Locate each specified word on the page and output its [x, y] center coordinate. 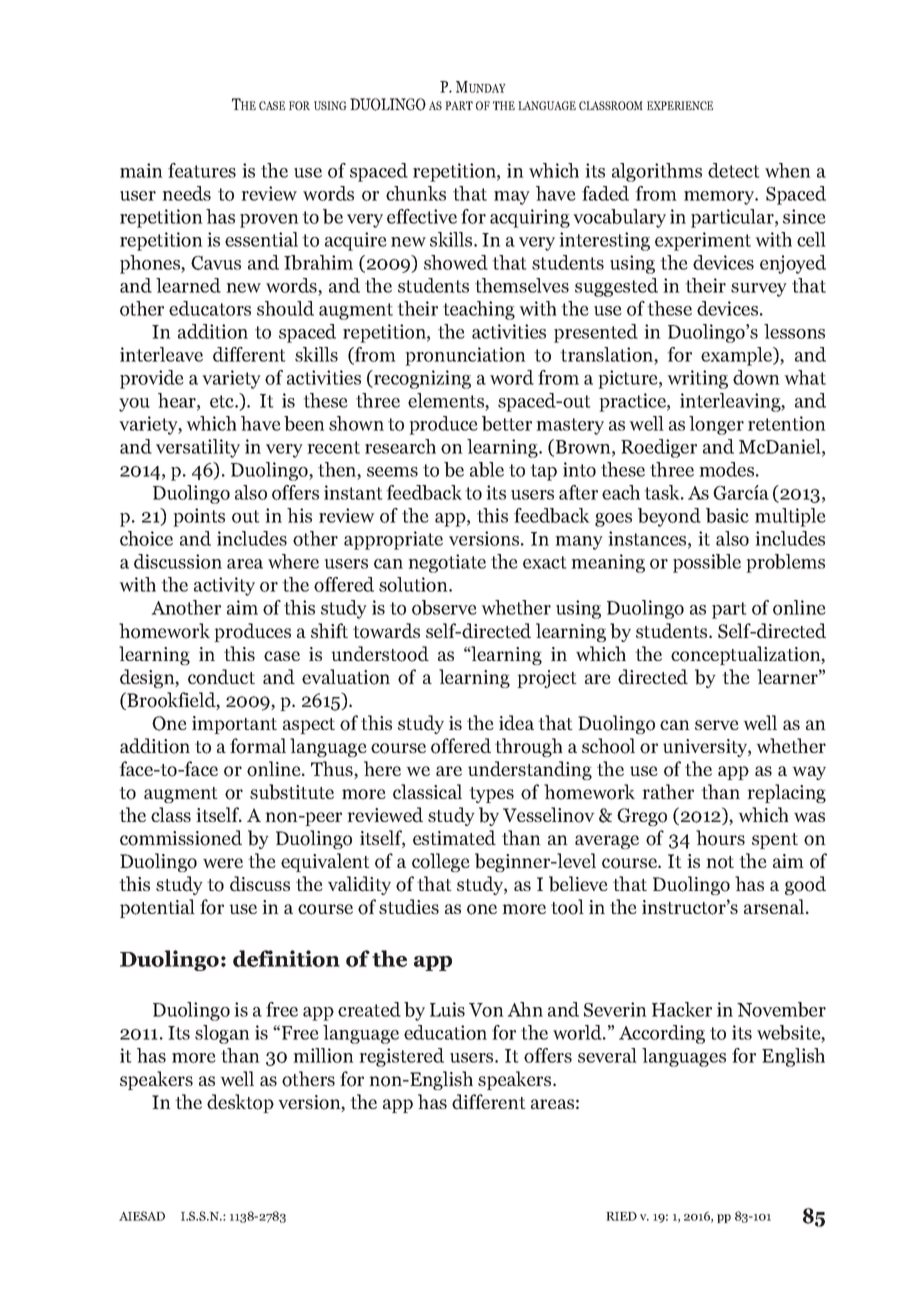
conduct [221, 677]
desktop [240, 1103]
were [223, 863]
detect [734, 170]
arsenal [775, 906]
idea [516, 723]
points [199, 517]
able [487, 469]
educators [210, 308]
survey [759, 290]
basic [727, 515]
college [441, 862]
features [202, 170]
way [809, 773]
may [512, 198]
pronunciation [465, 356]
